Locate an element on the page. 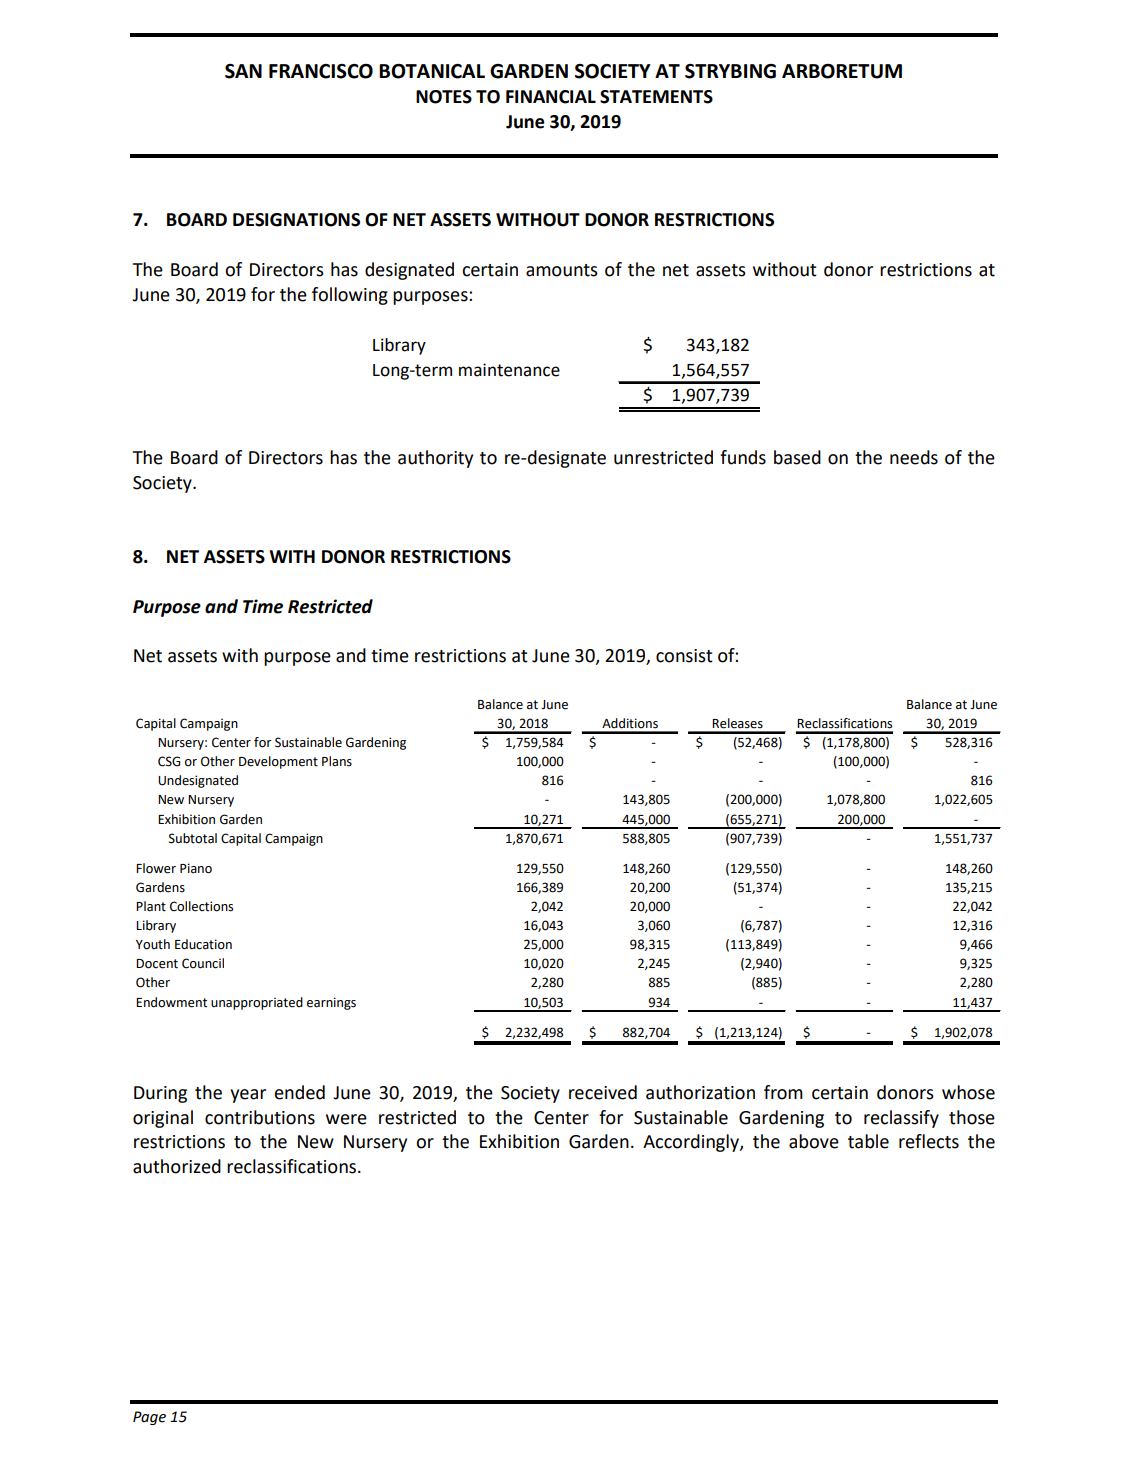 Image resolution: width=1128 pixels, height=1460 pixels. Accordingly is located at coordinates (692, 1143).
